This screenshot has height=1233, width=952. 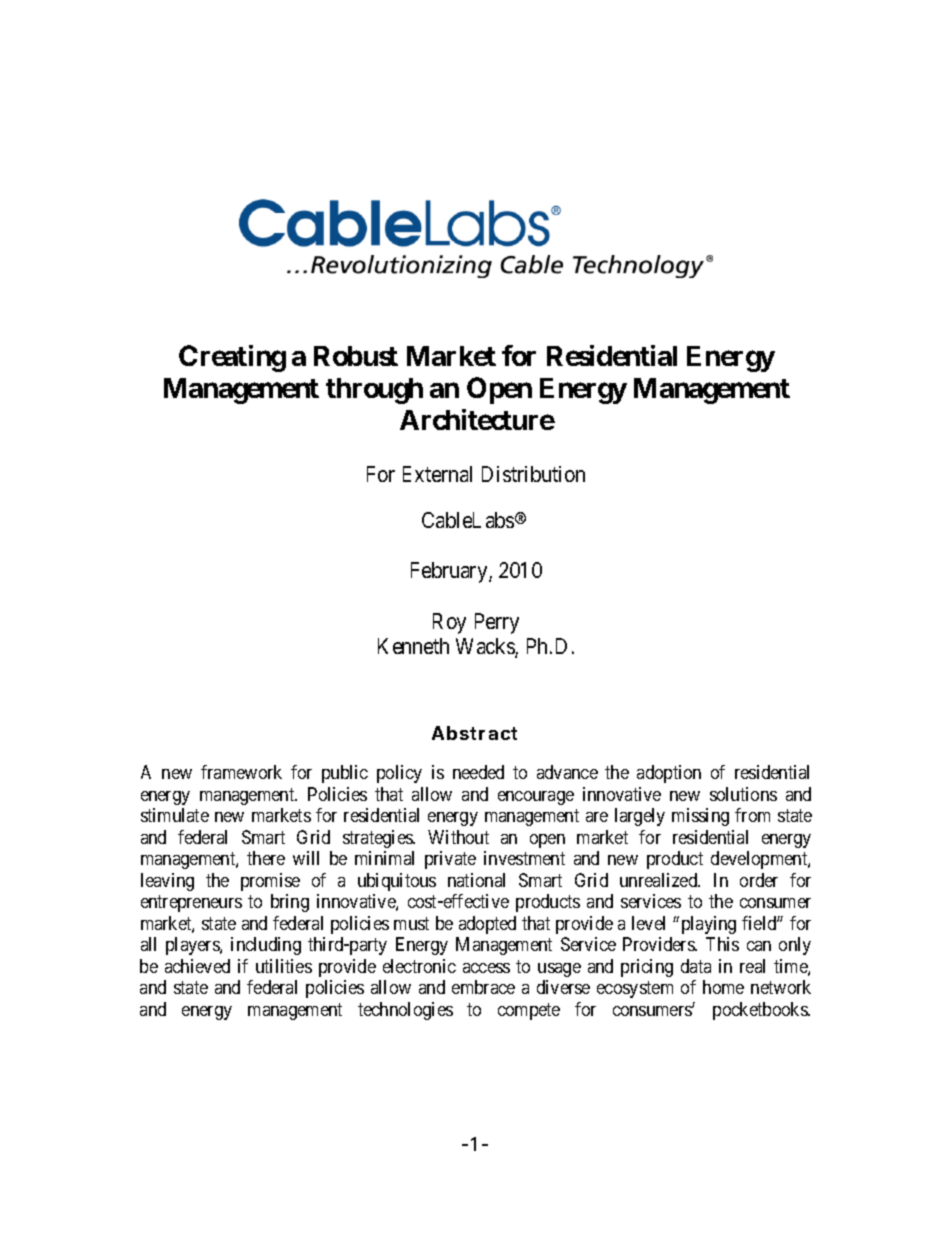 I want to click on through, so click(x=374, y=391).
